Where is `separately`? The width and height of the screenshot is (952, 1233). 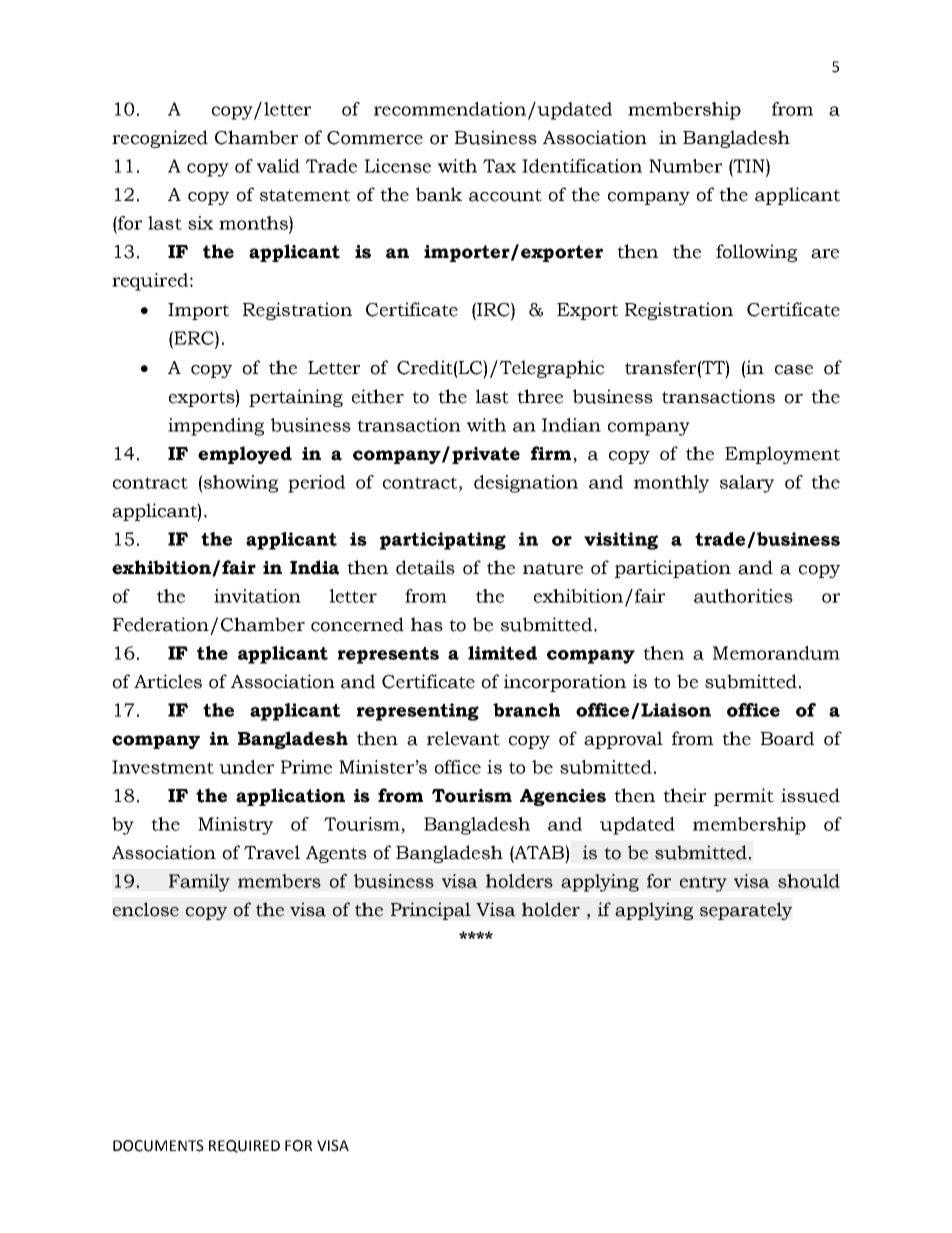 separately is located at coordinates (746, 911).
